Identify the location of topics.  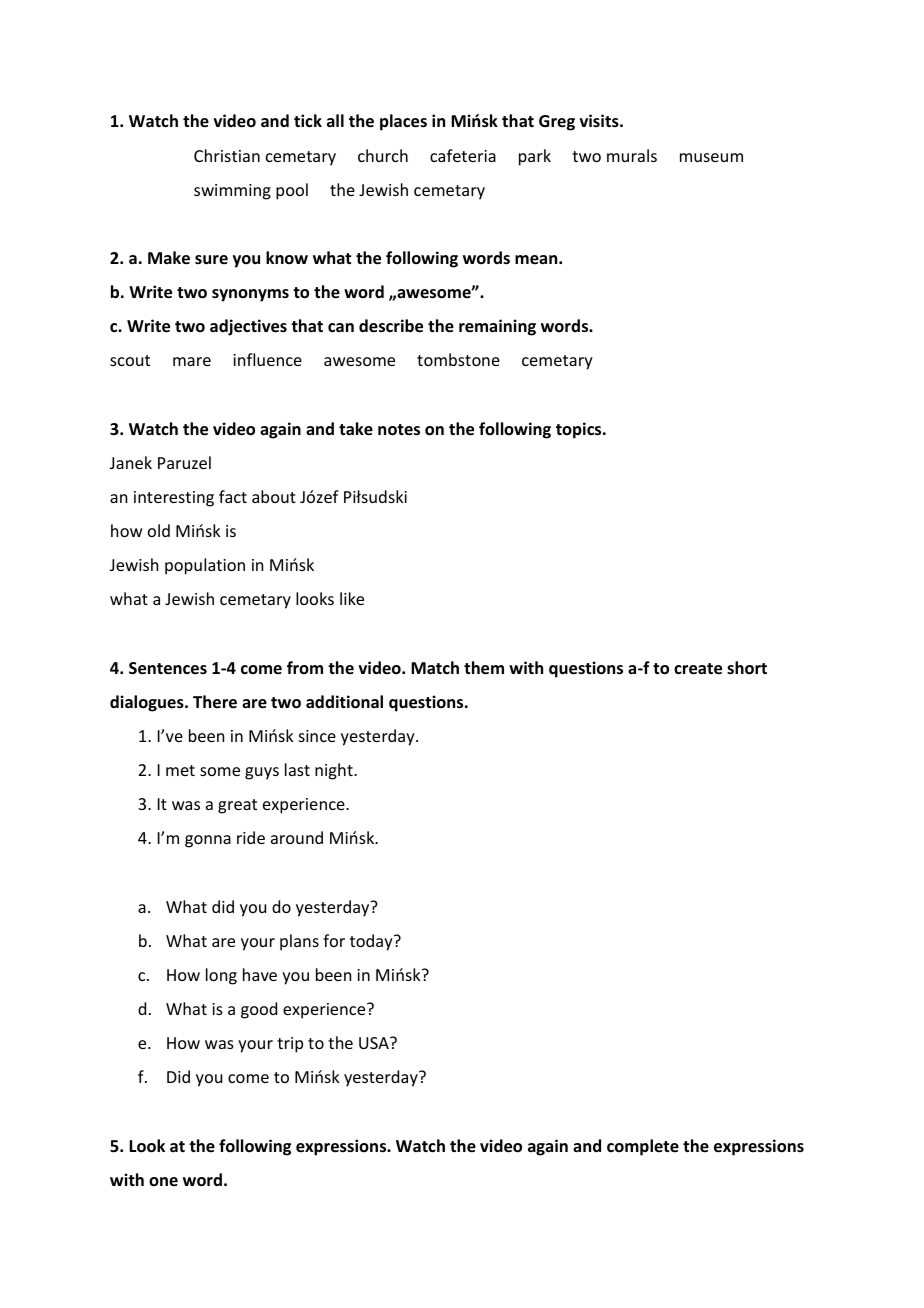
(580, 430).
